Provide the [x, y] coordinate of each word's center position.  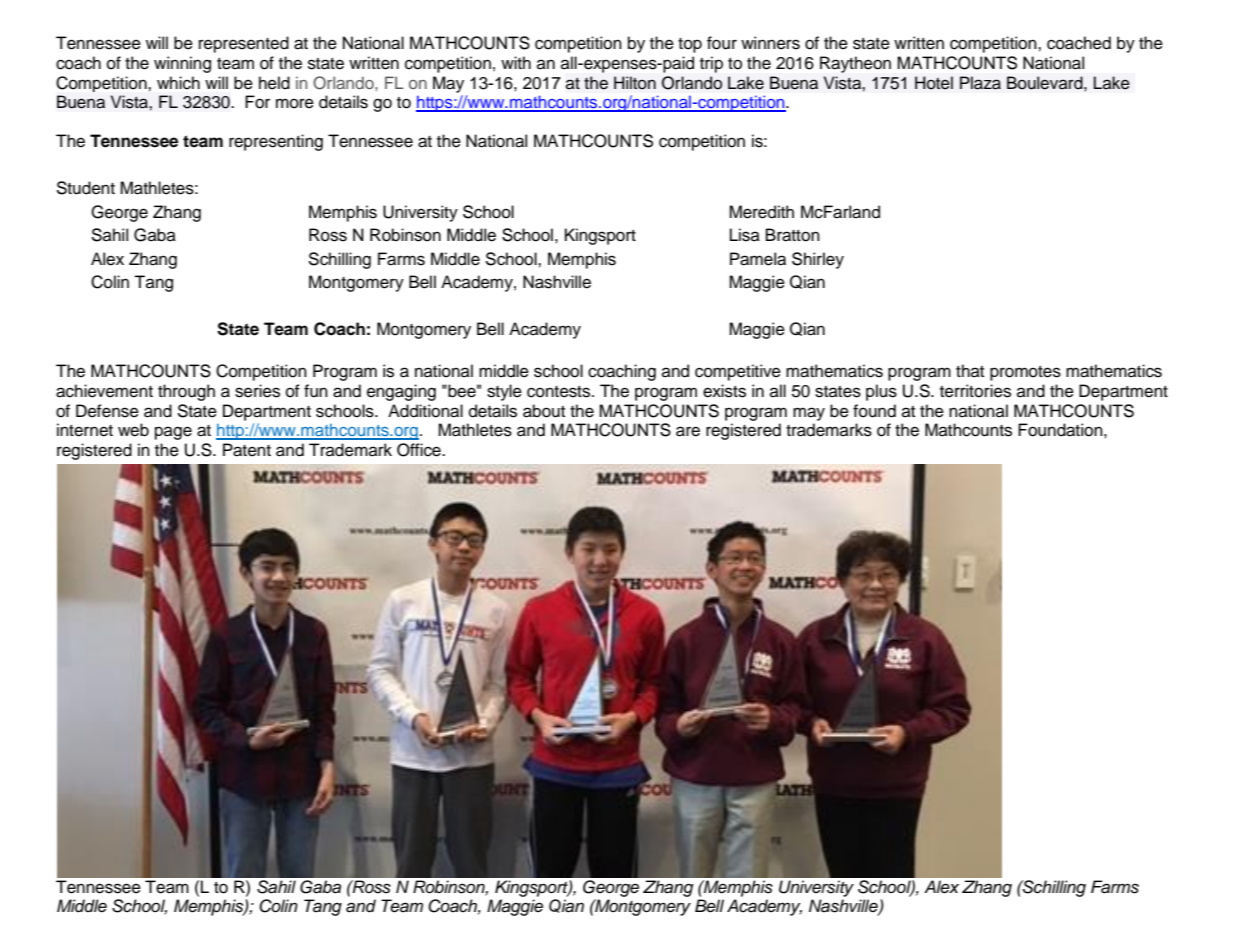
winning [182, 64]
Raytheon [855, 64]
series [257, 391]
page [173, 433]
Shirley [818, 260]
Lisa [745, 235]
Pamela [758, 259]
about [544, 411]
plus [881, 392]
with [516, 62]
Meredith [761, 212]
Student [85, 188]
